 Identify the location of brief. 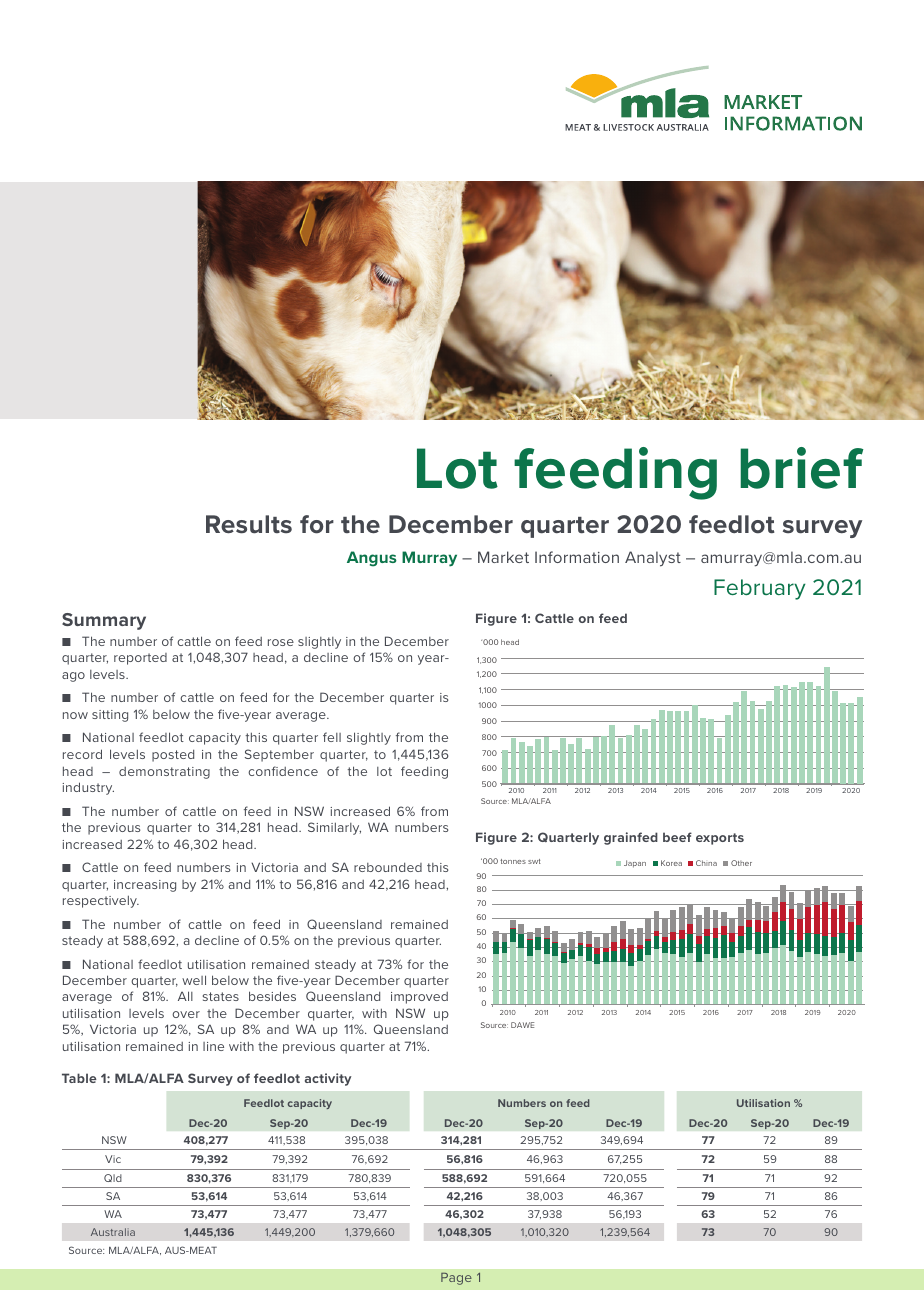
(802, 468).
